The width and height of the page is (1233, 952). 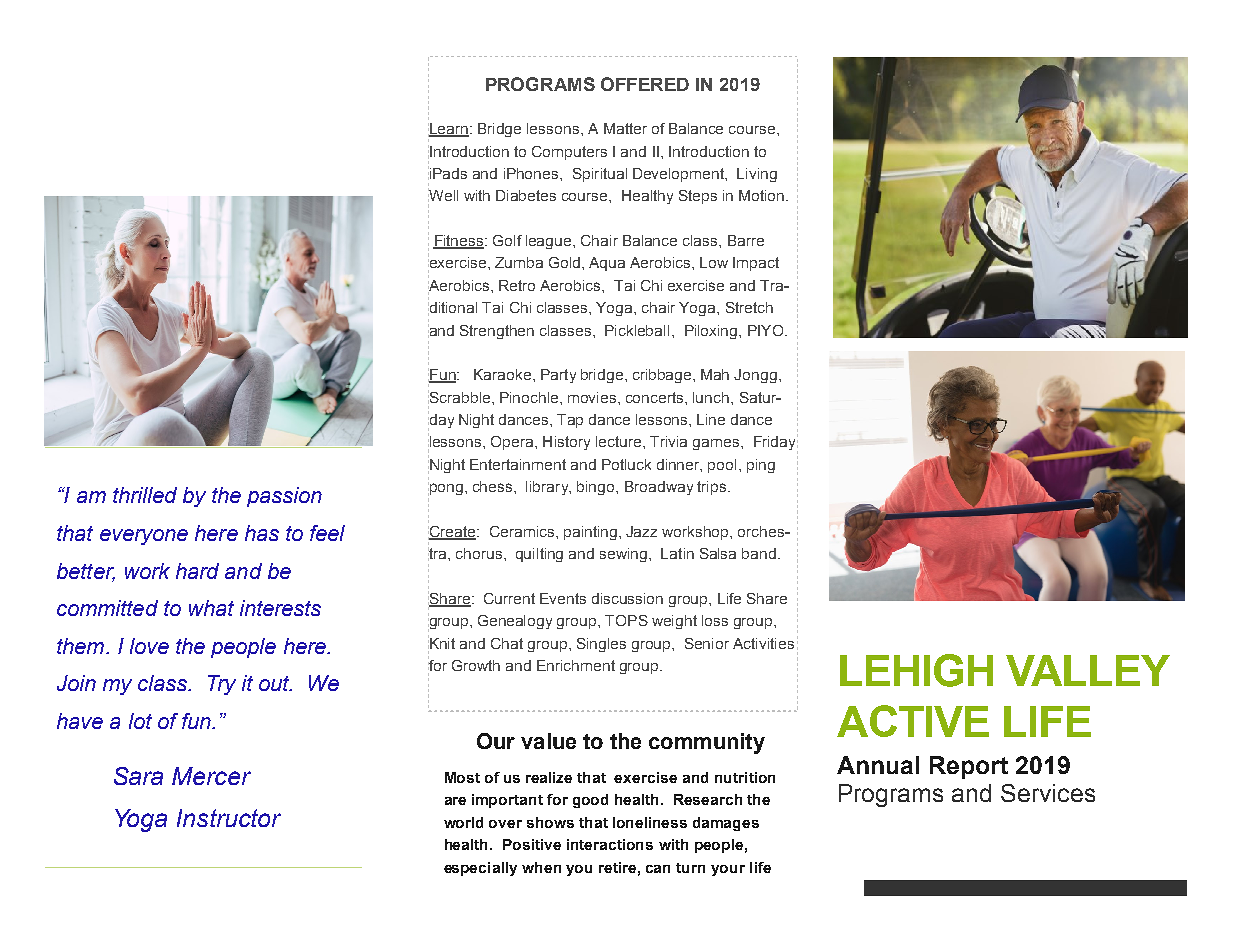 What do you see at coordinates (443, 195) in the page?
I see `Well` at bounding box center [443, 195].
